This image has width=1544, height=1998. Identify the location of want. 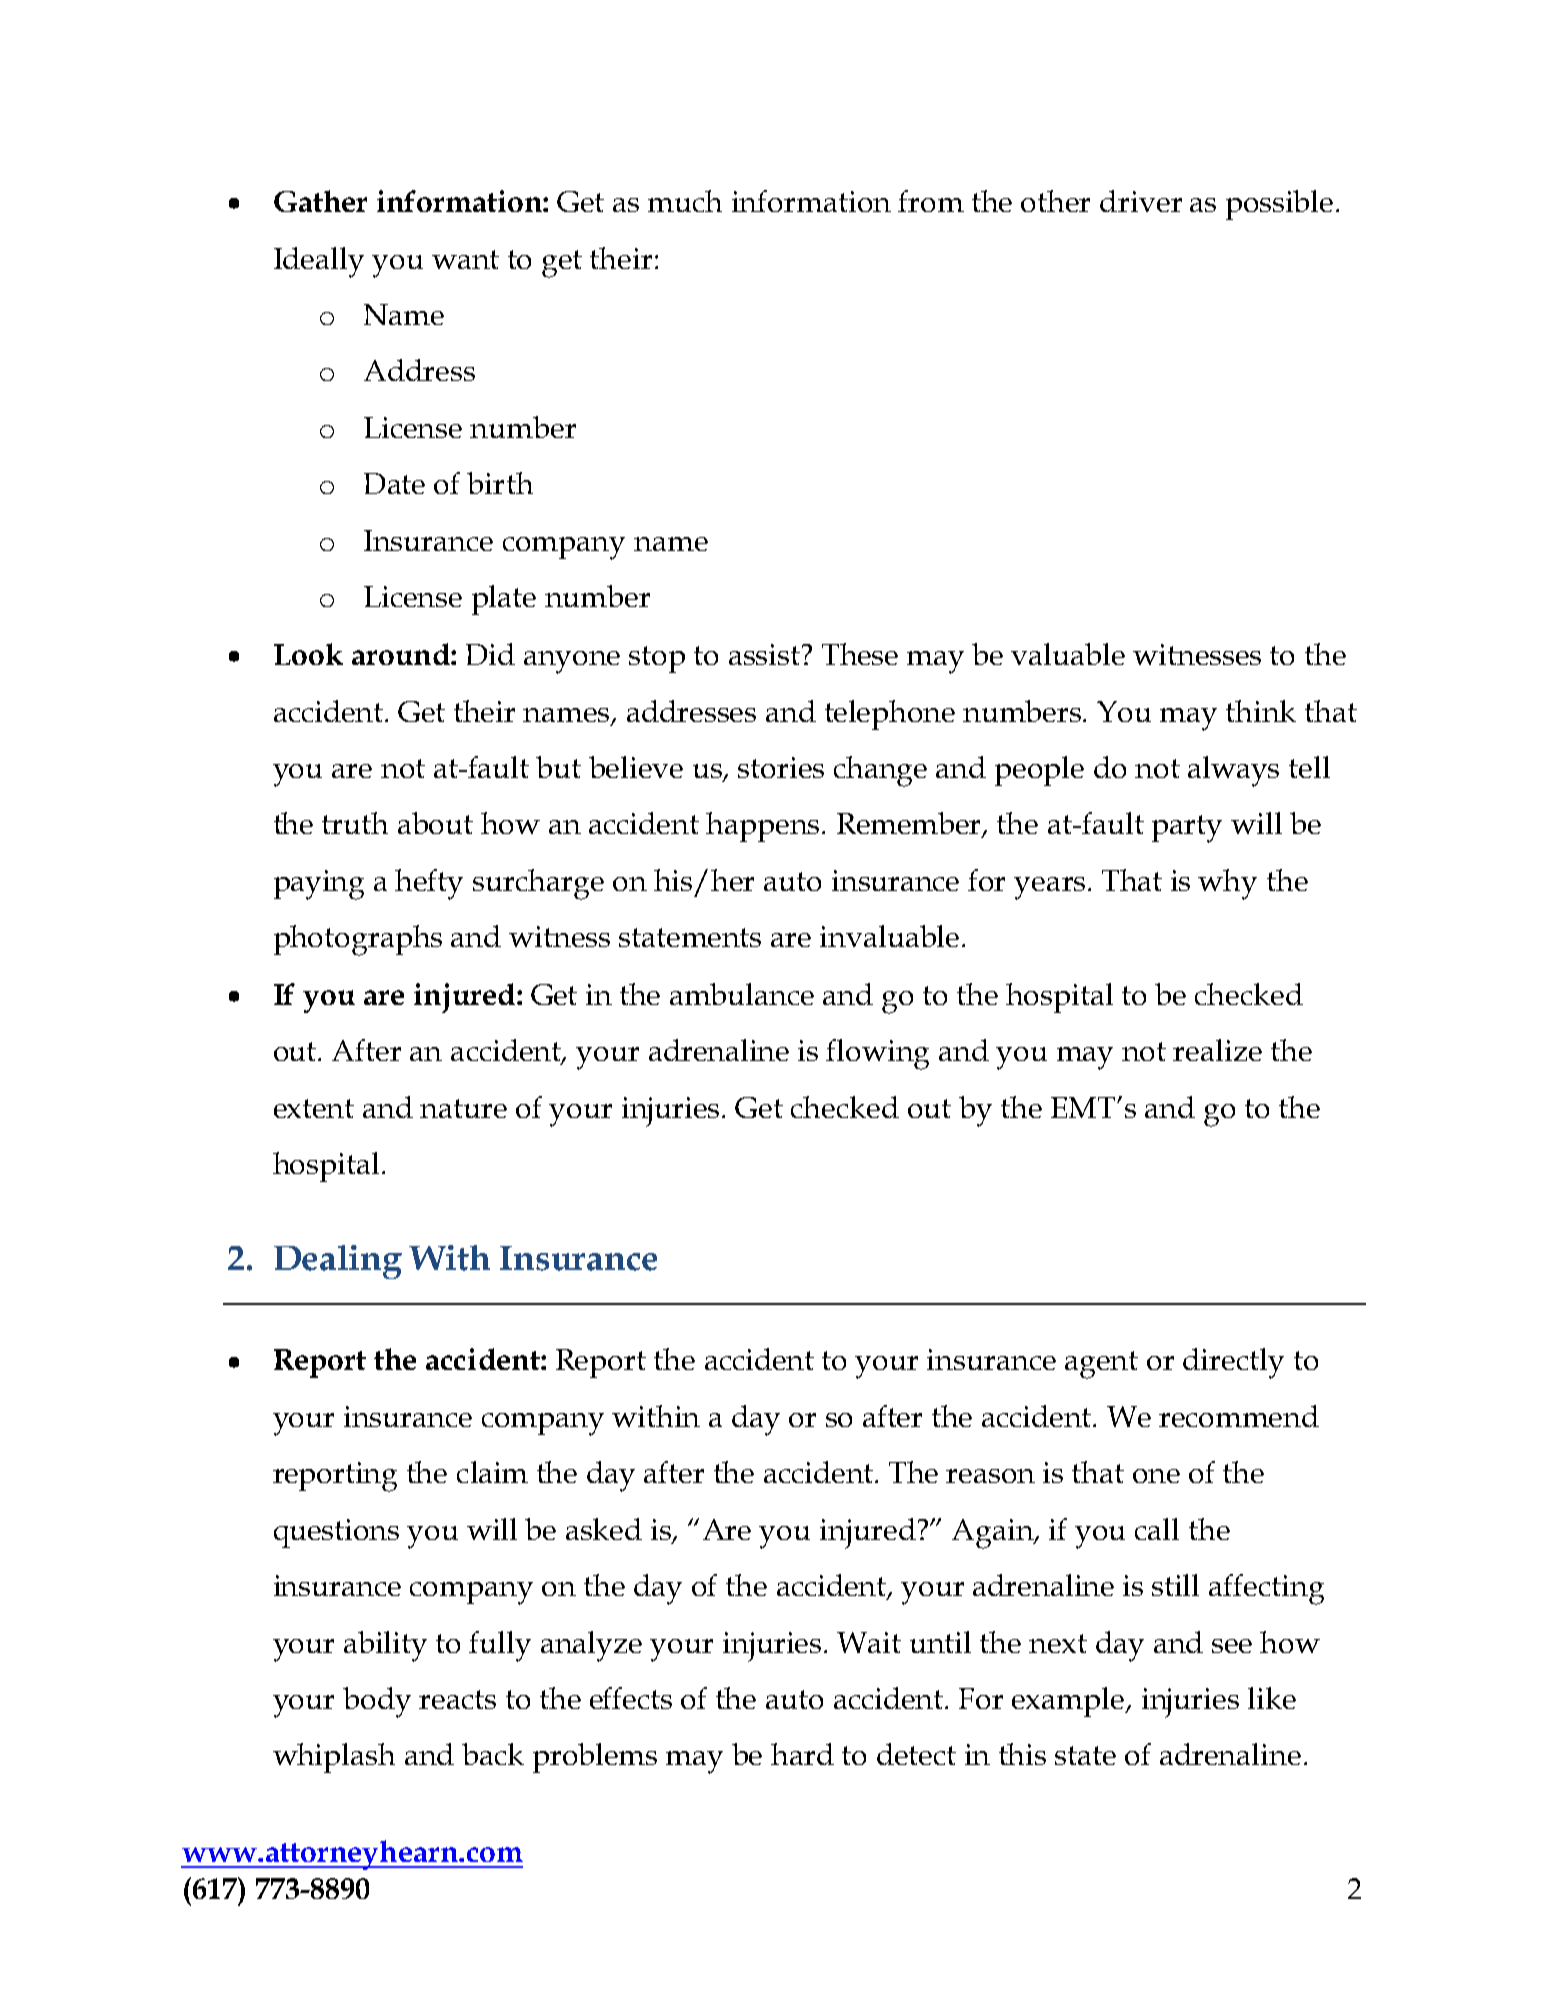
(465, 259).
